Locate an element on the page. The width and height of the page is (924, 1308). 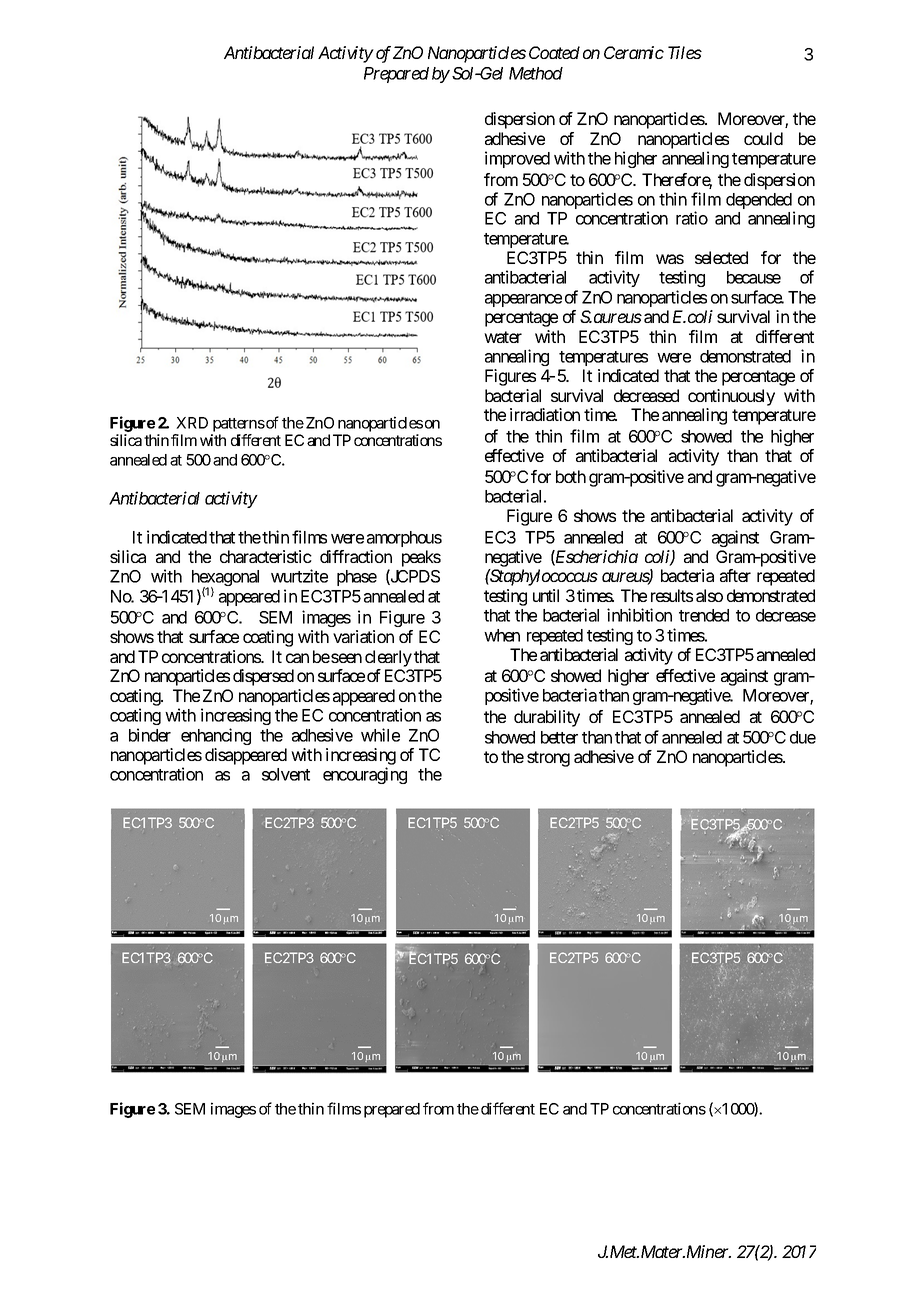
characteristic is located at coordinates (266, 556).
